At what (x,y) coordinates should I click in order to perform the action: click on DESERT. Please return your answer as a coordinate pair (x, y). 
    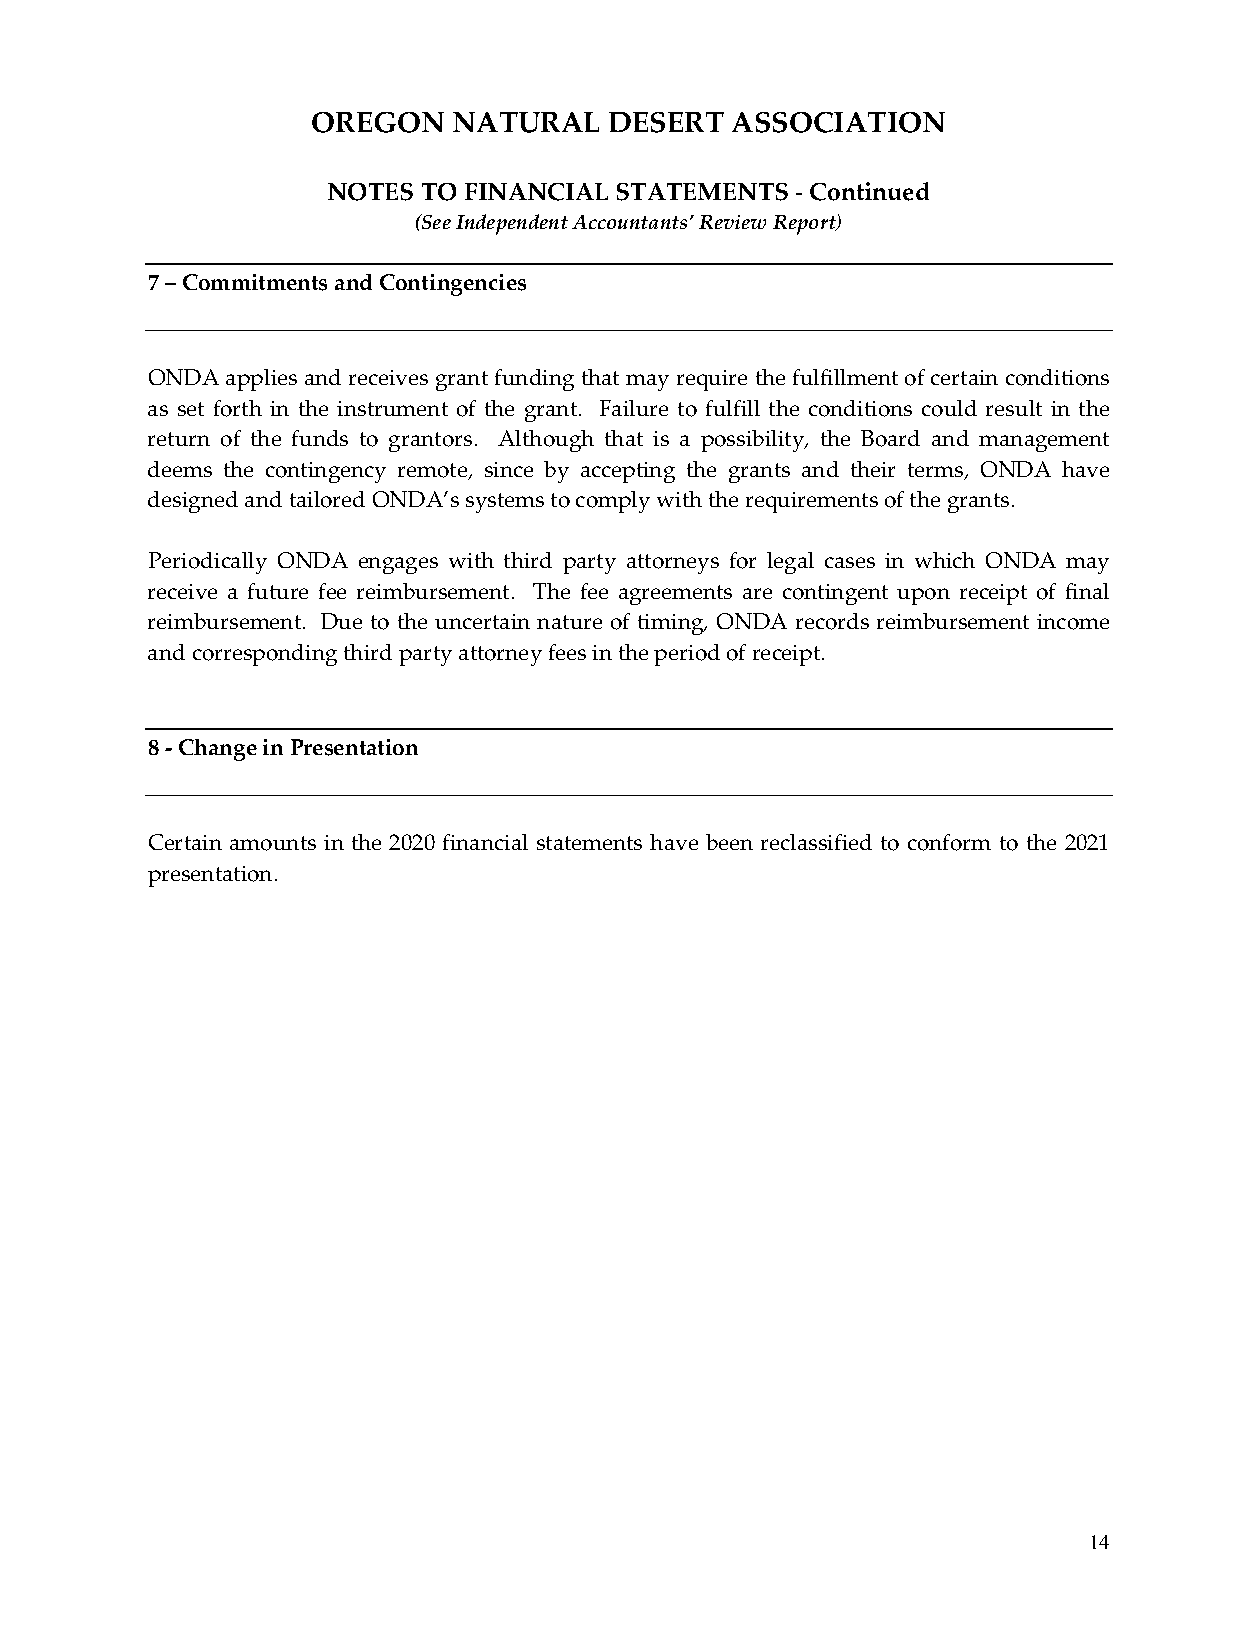
    Looking at the image, I should click on (666, 122).
